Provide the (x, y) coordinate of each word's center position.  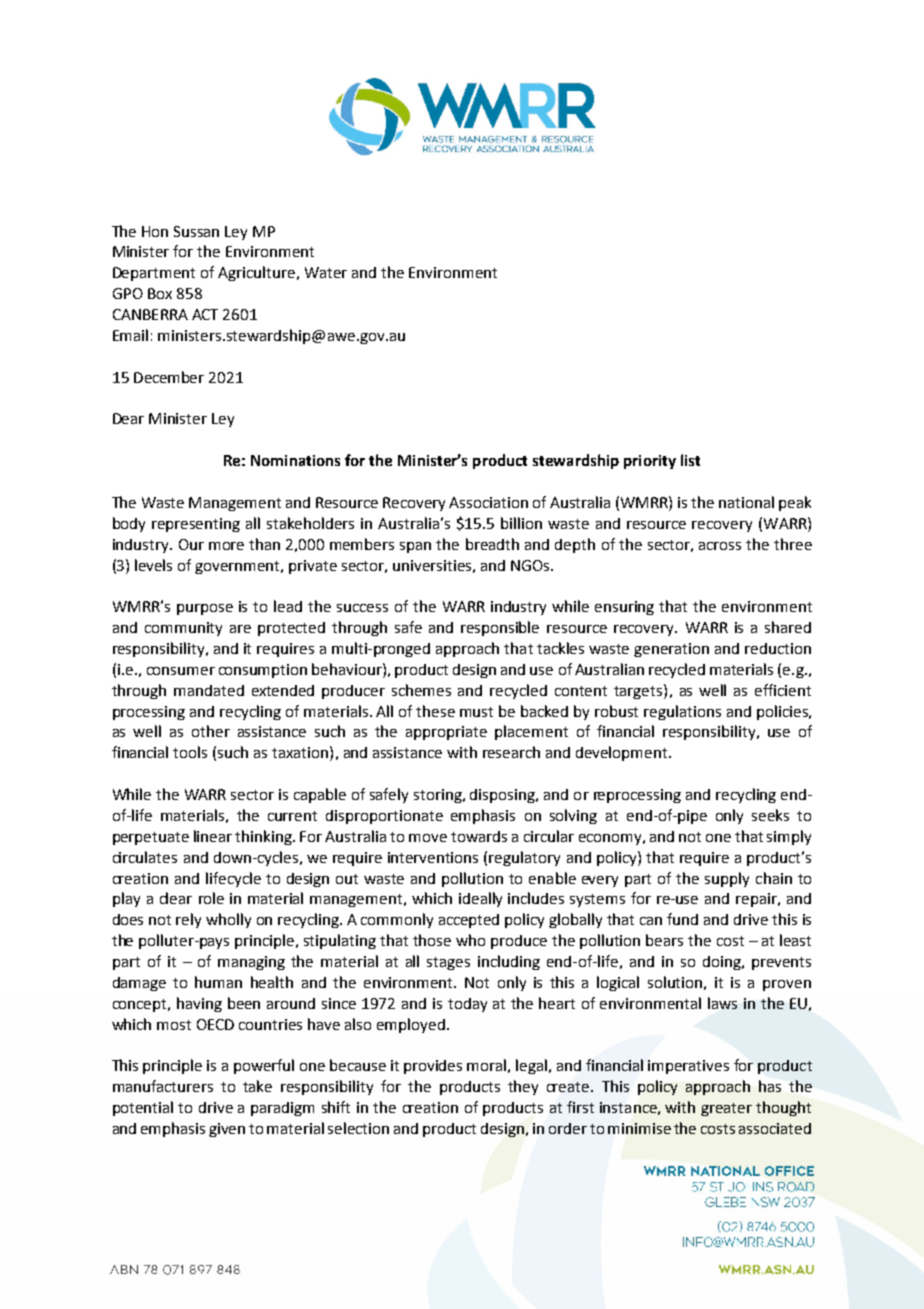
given (227, 1130)
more (226, 546)
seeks (770, 815)
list (690, 460)
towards (479, 836)
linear (213, 836)
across (720, 546)
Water (326, 272)
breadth (492, 544)
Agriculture (256, 273)
